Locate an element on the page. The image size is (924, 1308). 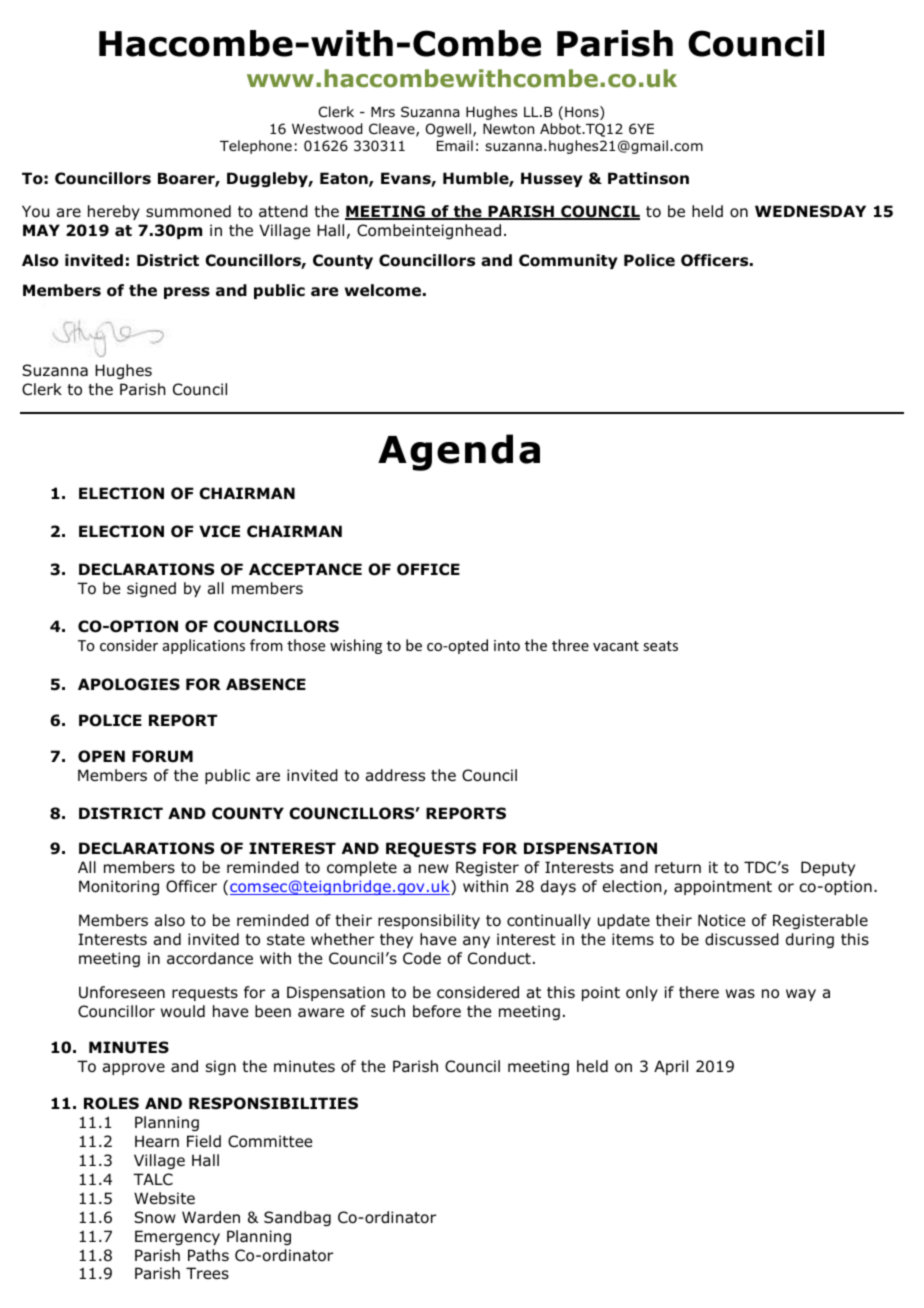
Pattinson is located at coordinates (648, 178).
